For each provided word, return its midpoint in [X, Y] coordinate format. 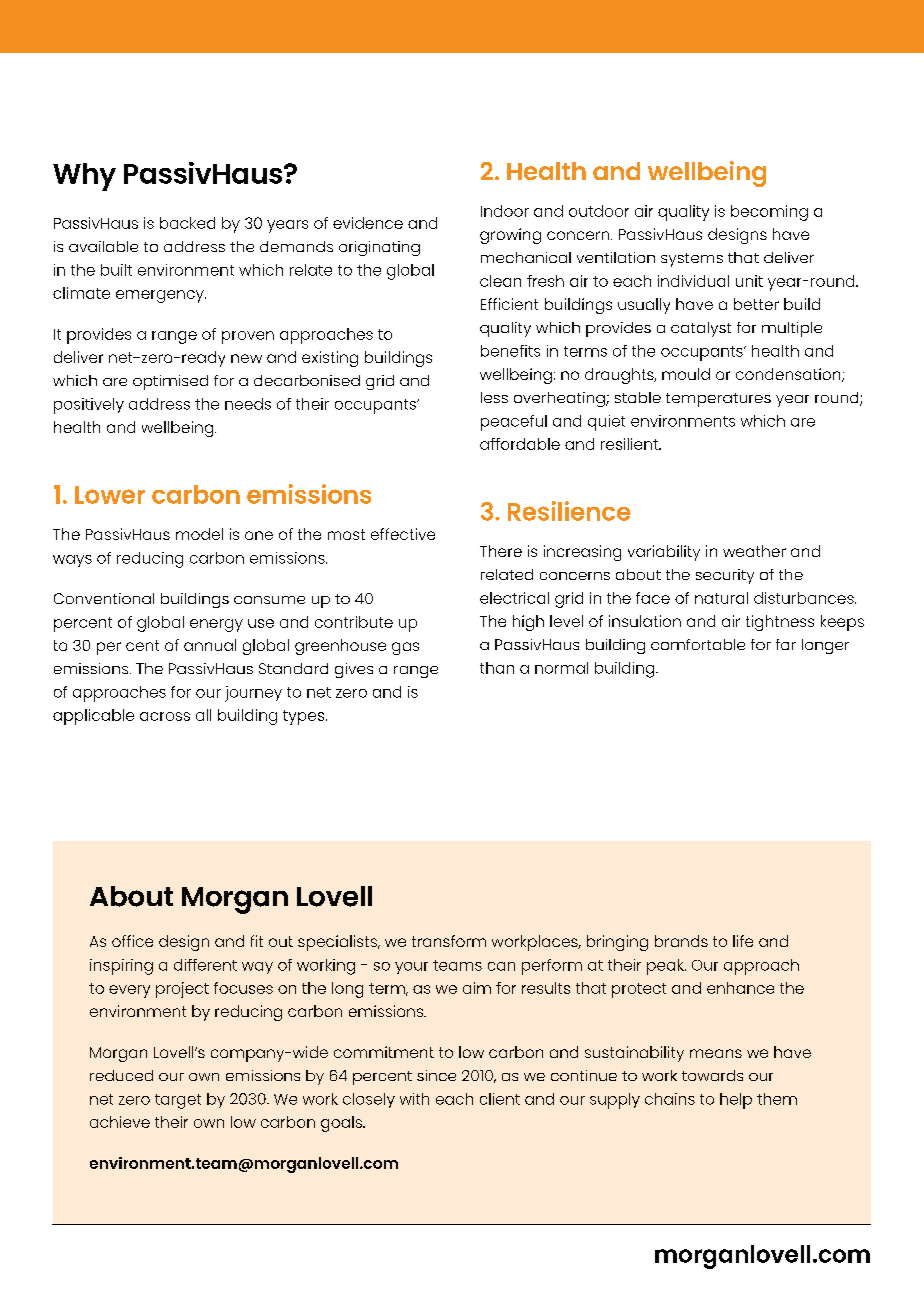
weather [754, 551]
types [303, 717]
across [165, 716]
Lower [110, 495]
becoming [769, 213]
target [178, 1101]
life [743, 941]
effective [403, 534]
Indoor [505, 211]
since [436, 1075]
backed [187, 223]
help [736, 1101]
